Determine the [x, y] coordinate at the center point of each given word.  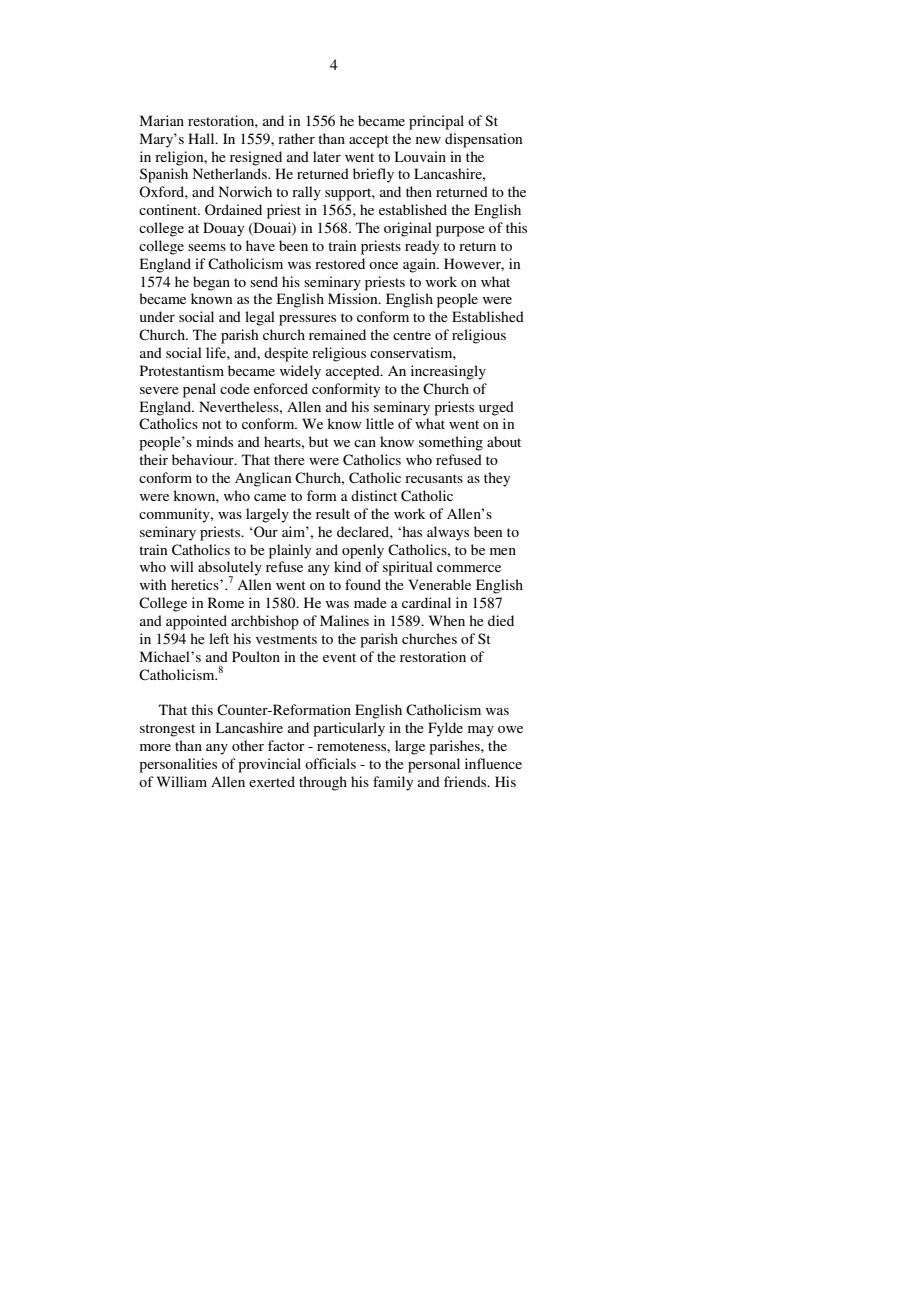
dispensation [483, 140]
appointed [196, 622]
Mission [354, 298]
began [211, 283]
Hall [202, 138]
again [420, 265]
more [155, 747]
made [370, 602]
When [447, 620]
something [451, 443]
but [319, 441]
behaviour [204, 459]
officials [330, 763]
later [327, 156]
